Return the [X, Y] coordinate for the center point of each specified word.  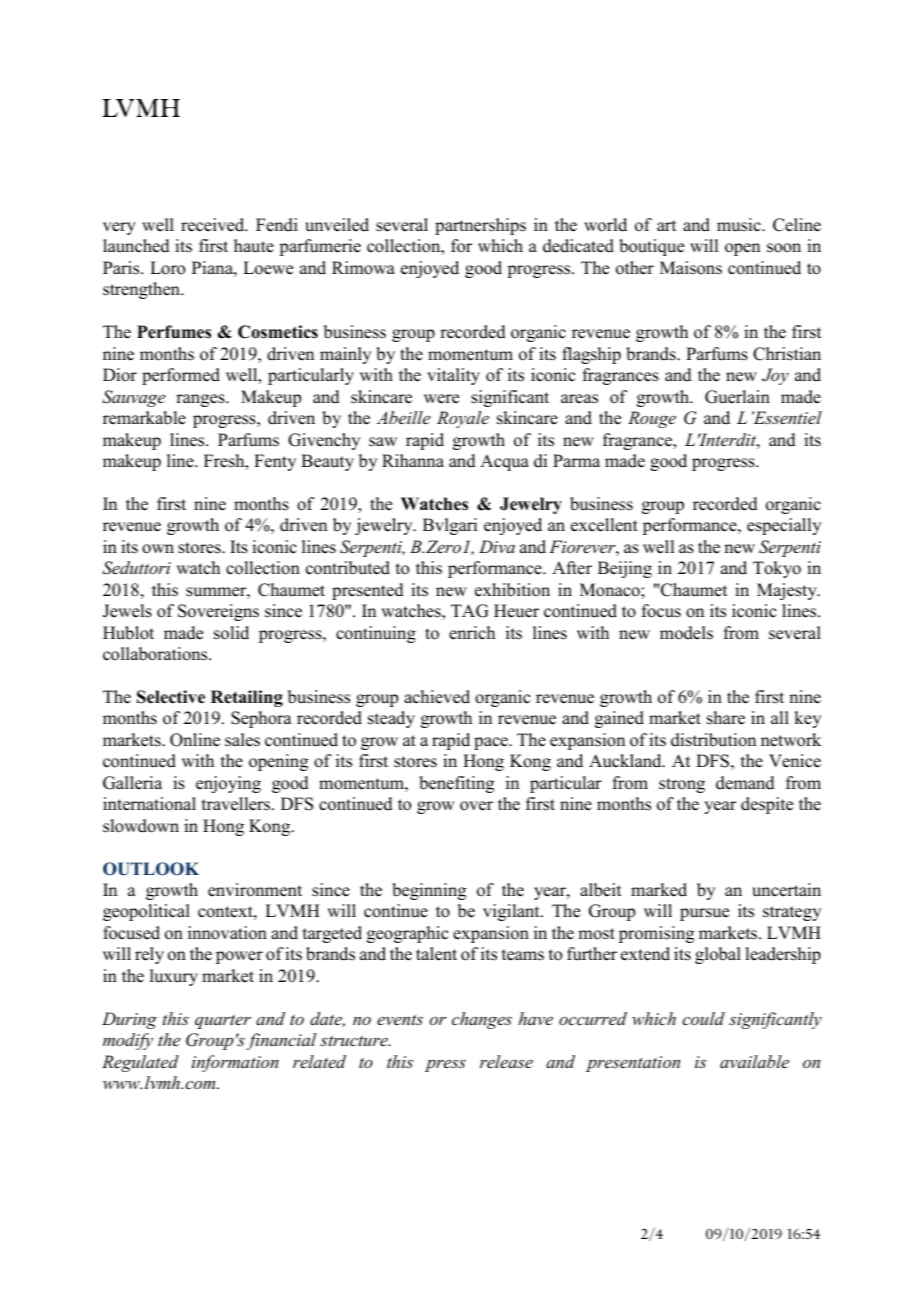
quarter [223, 1021]
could [703, 1018]
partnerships [480, 226]
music [740, 225]
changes [482, 1020]
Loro [167, 268]
